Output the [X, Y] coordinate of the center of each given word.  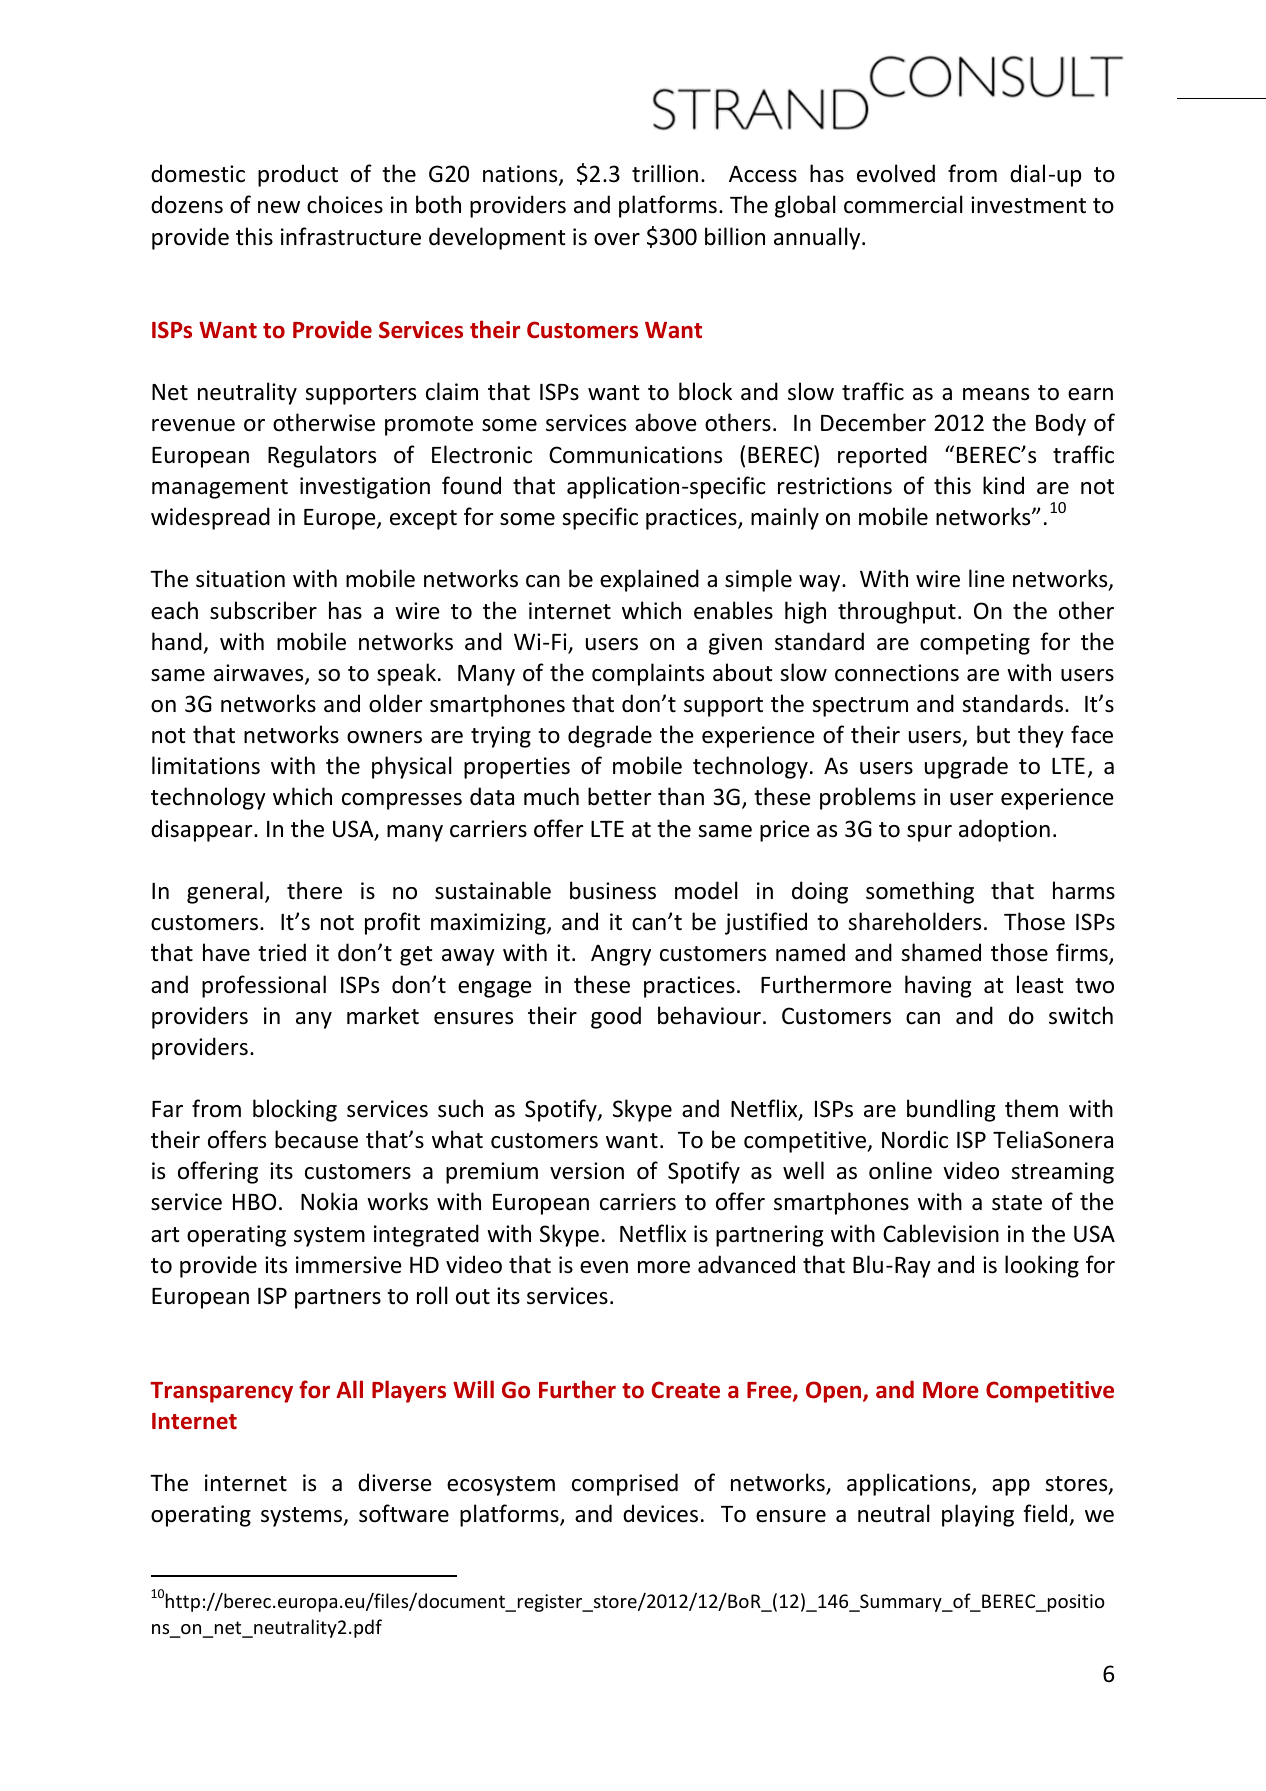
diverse [395, 1482]
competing [975, 644]
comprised [625, 1484]
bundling [951, 1110]
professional [264, 986]
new [279, 207]
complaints [648, 674]
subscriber [263, 610]
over [617, 239]
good [616, 1017]
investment [1028, 205]
